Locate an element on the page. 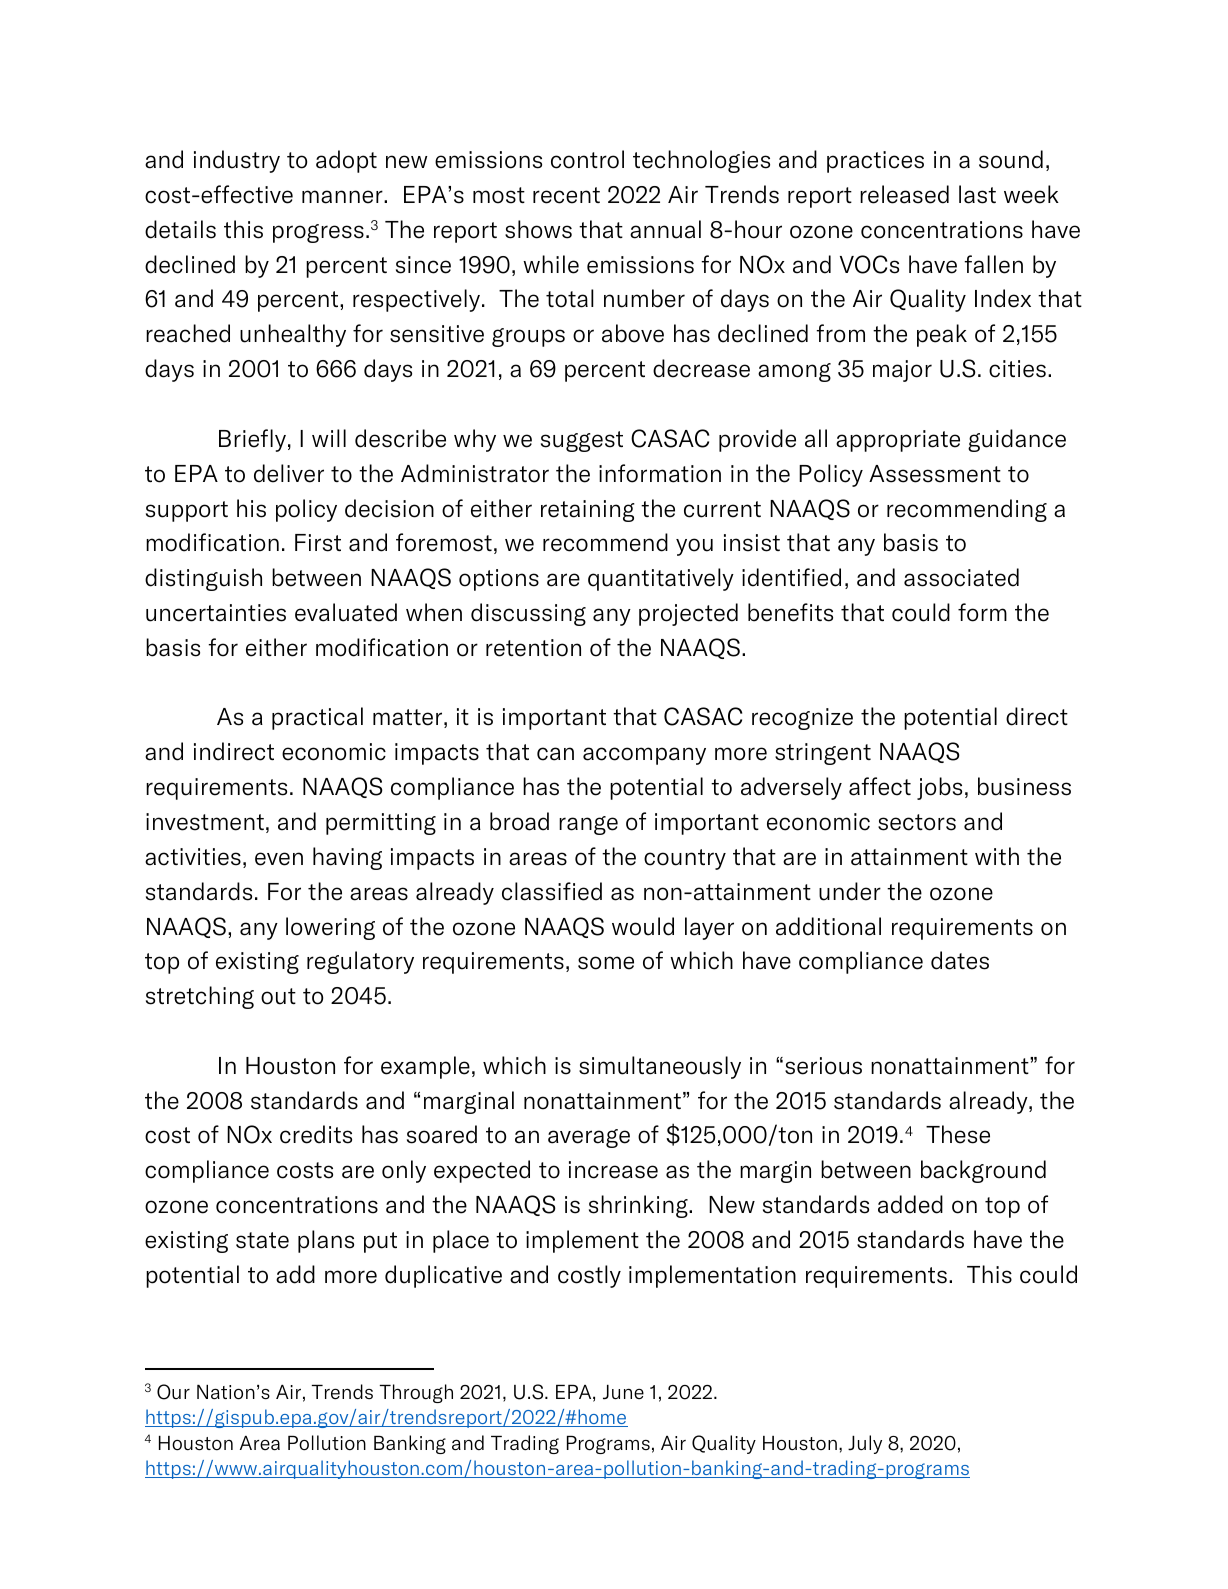 This image has height=1589, width=1228. appropriate is located at coordinates (898, 441).
